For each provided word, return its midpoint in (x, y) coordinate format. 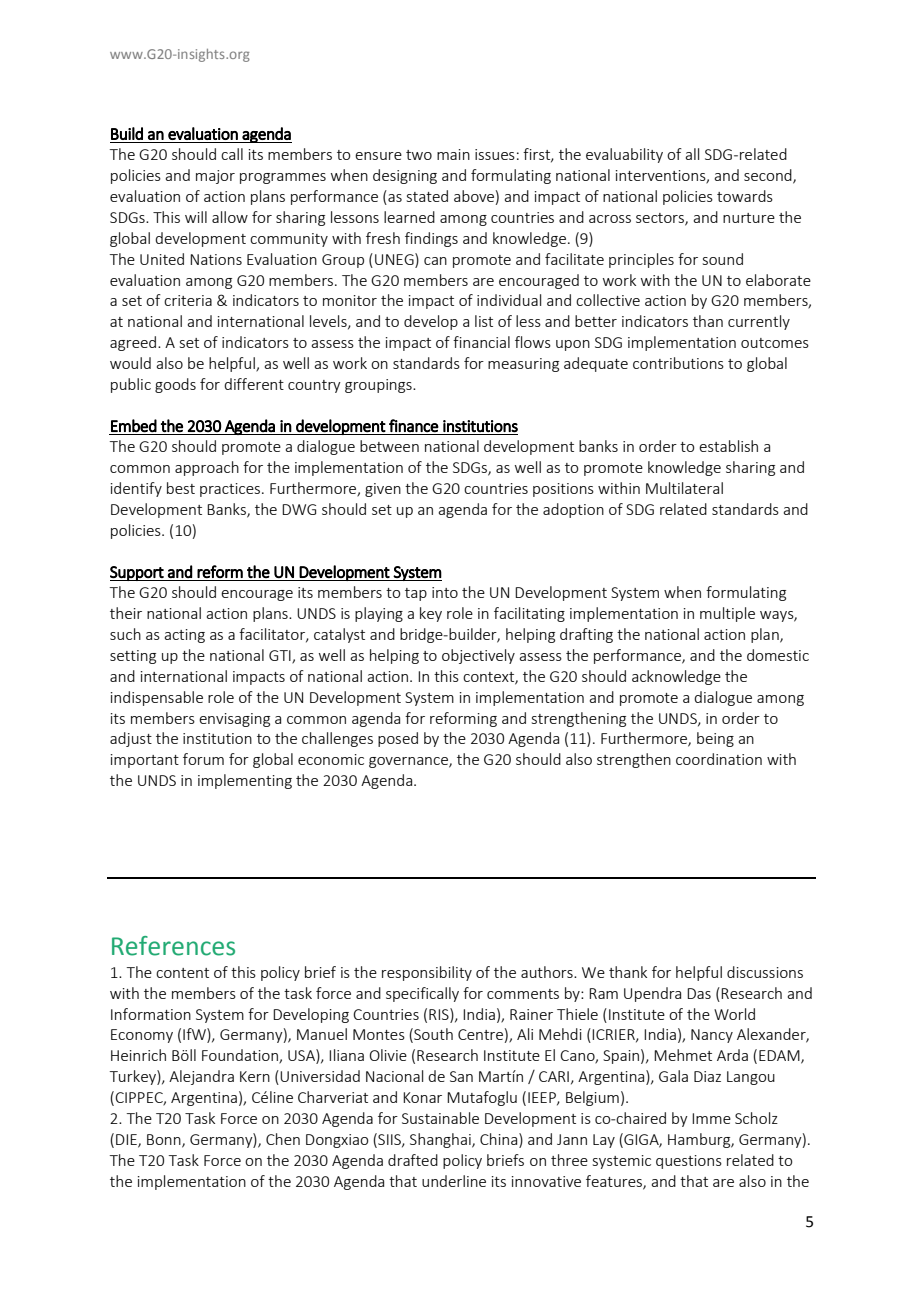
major (215, 177)
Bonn (165, 1140)
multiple (727, 614)
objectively (478, 656)
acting (184, 636)
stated (427, 196)
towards (745, 196)
